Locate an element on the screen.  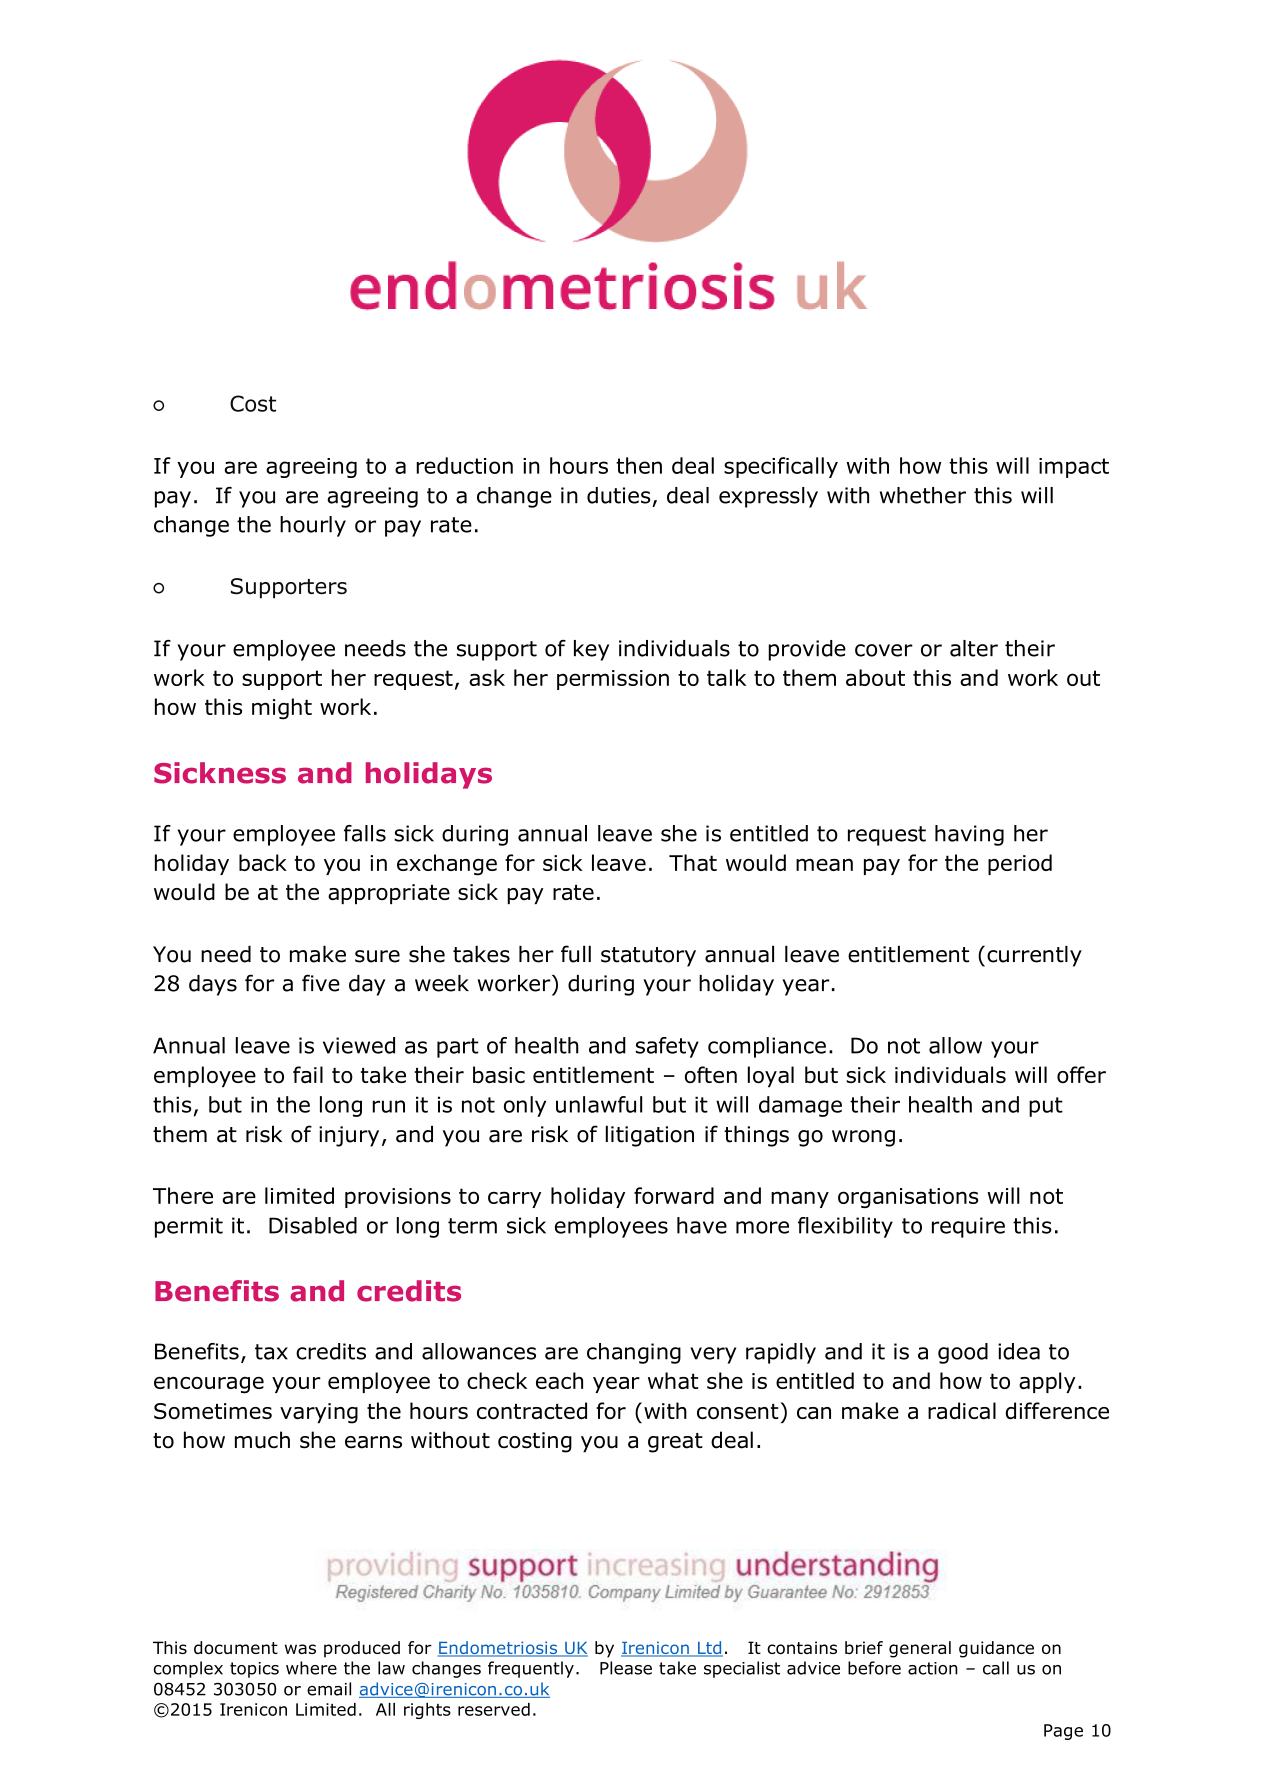
forward is located at coordinates (674, 1195).
